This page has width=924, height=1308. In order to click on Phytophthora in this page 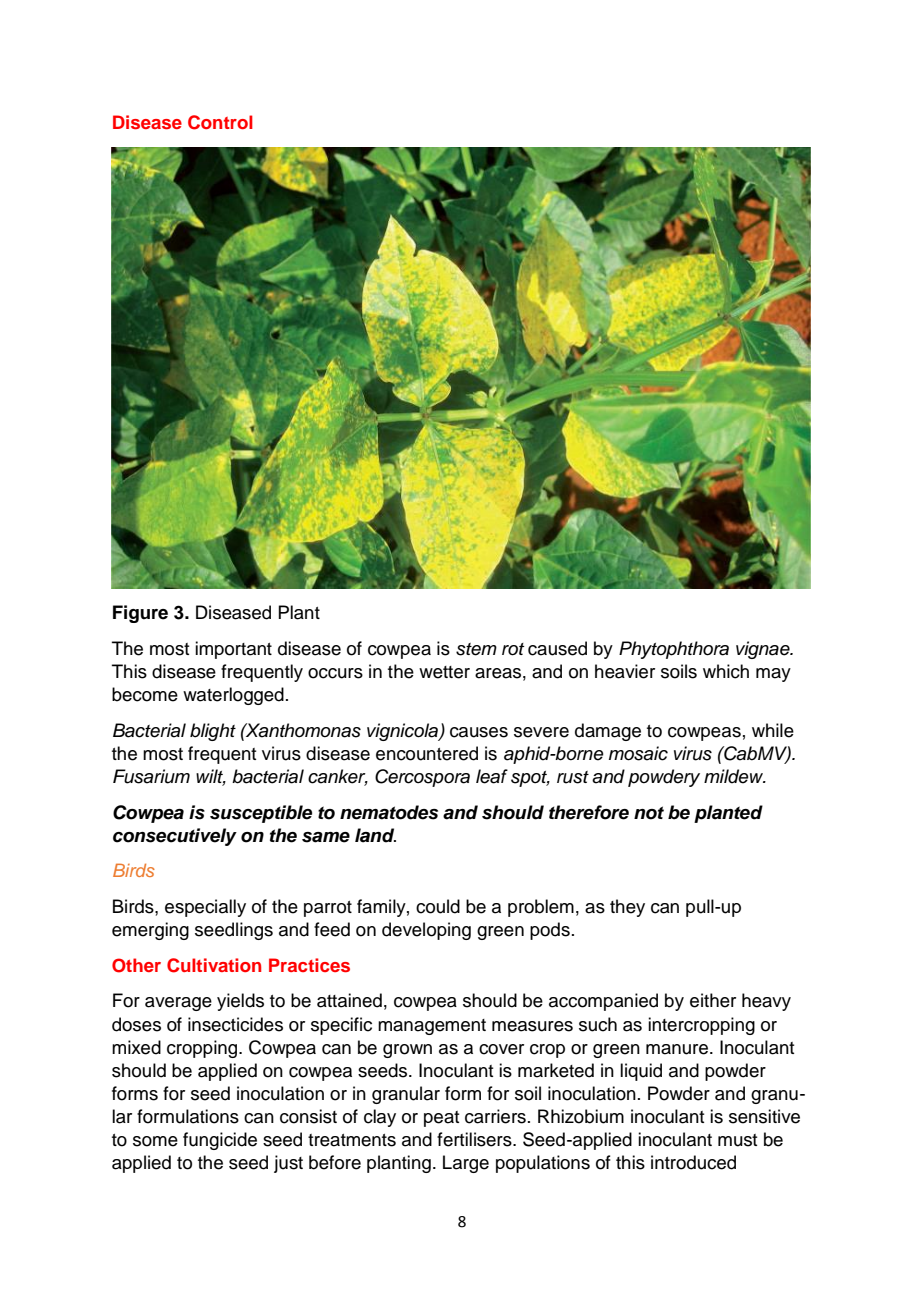, I will do `click(674, 650)`.
